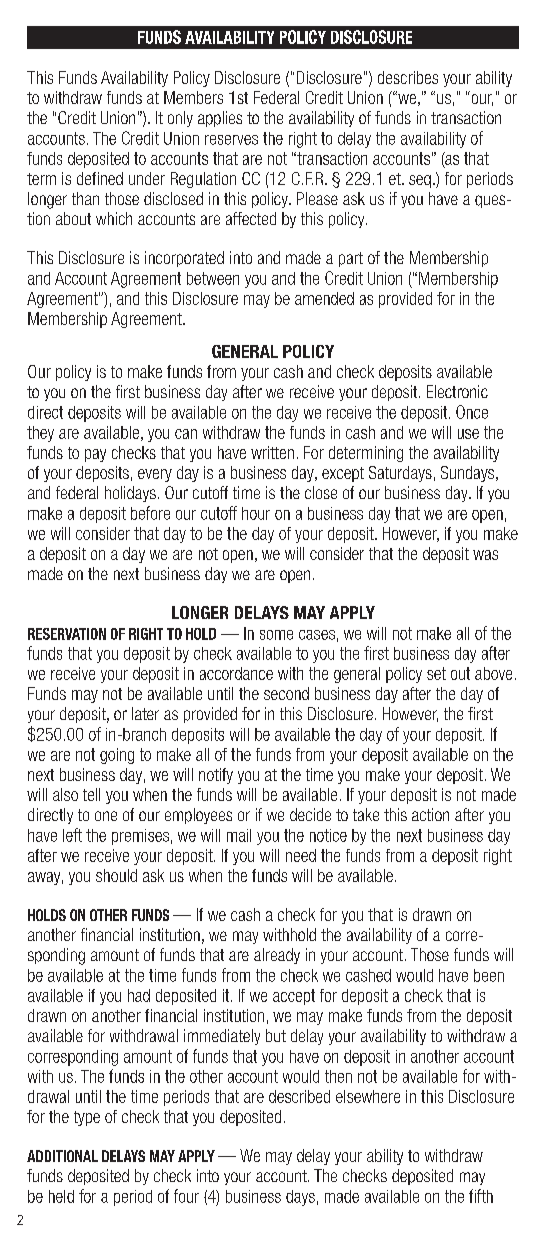 The image size is (546, 1237). What do you see at coordinates (408, 77) in the screenshot?
I see `describes` at bounding box center [408, 77].
